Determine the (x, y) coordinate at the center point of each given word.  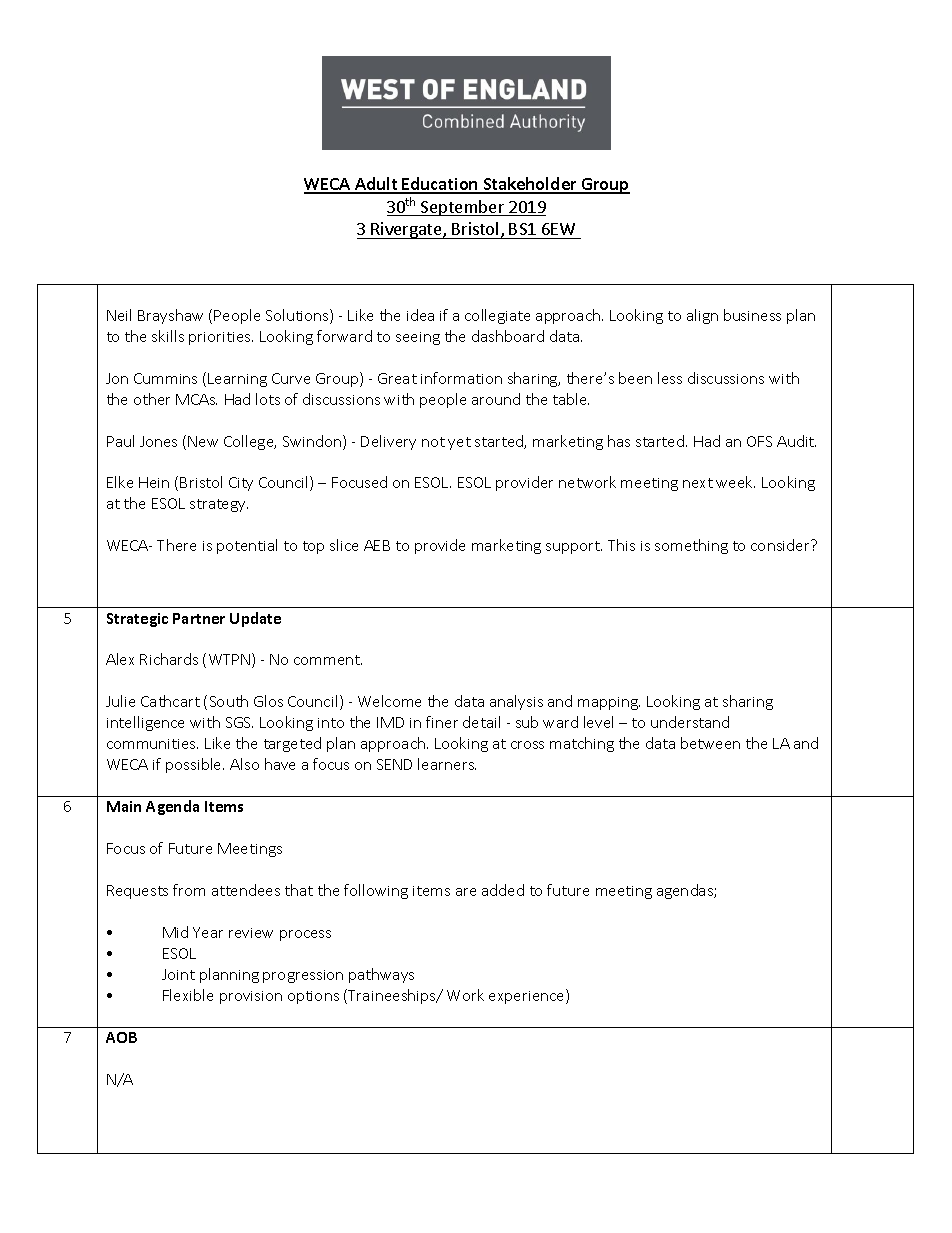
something (691, 546)
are (466, 892)
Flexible (188, 995)
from (189, 890)
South (229, 701)
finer (442, 722)
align (702, 316)
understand (690, 722)
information (461, 378)
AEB (377, 545)
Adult (376, 185)
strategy (219, 505)
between (710, 743)
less (670, 378)
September (463, 208)
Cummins (165, 378)
